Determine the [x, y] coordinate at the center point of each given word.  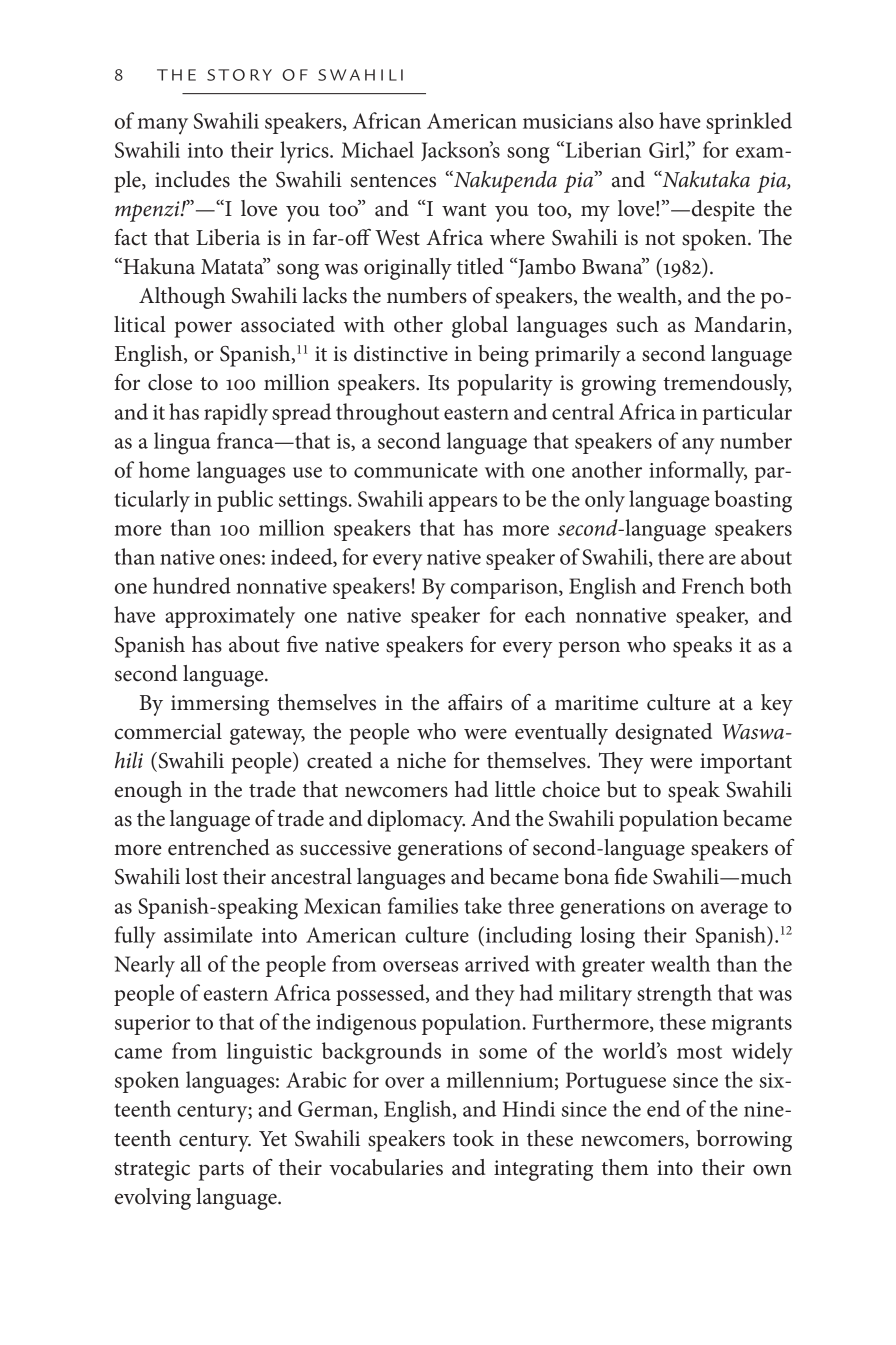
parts [221, 1171]
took [473, 1138]
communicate [416, 470]
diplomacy [416, 821]
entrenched [219, 847]
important [746, 763]
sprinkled [749, 123]
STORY [239, 75]
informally [698, 472]
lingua [182, 443]
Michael [377, 149]
